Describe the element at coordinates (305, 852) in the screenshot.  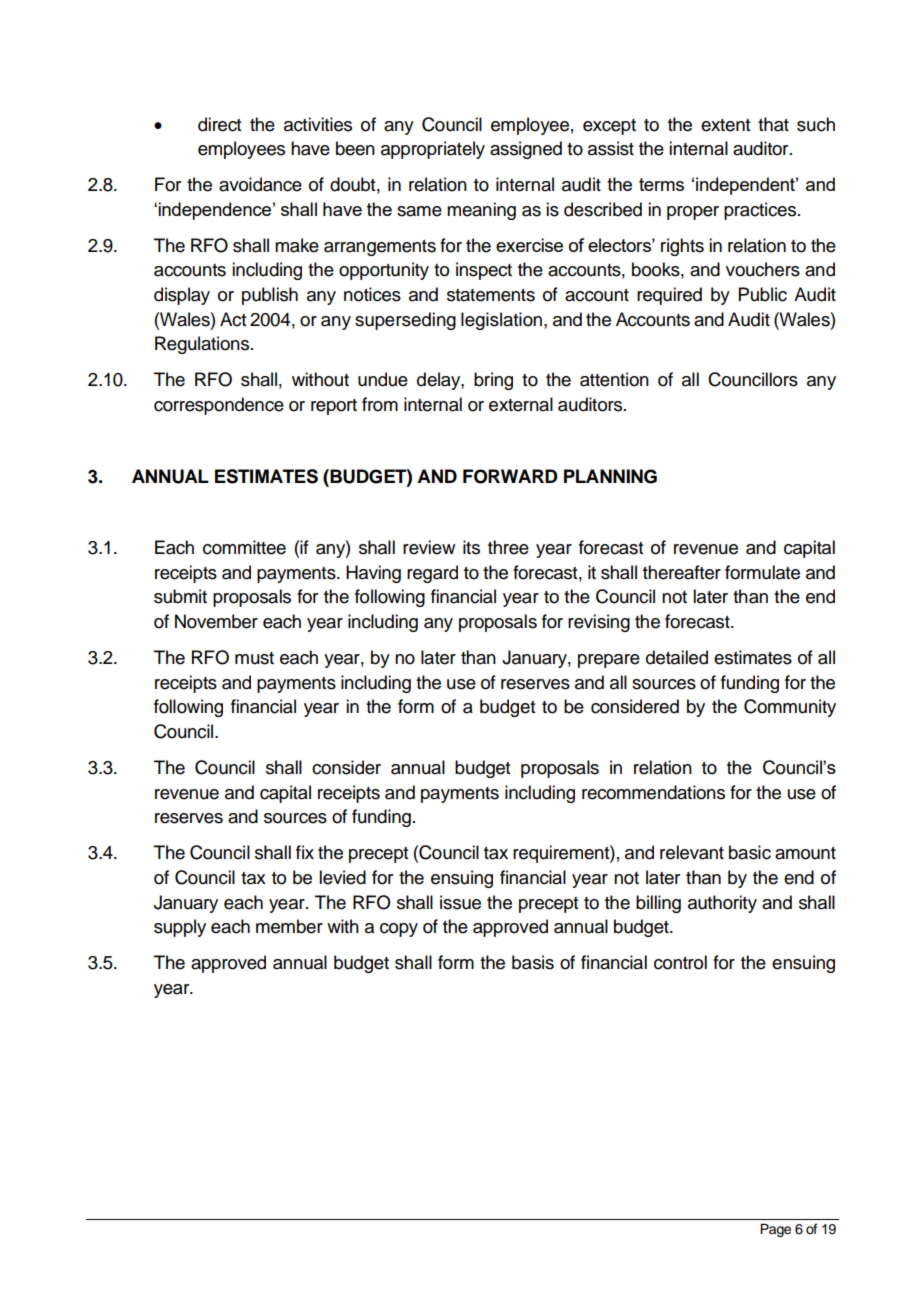
I see `fix` at that location.
